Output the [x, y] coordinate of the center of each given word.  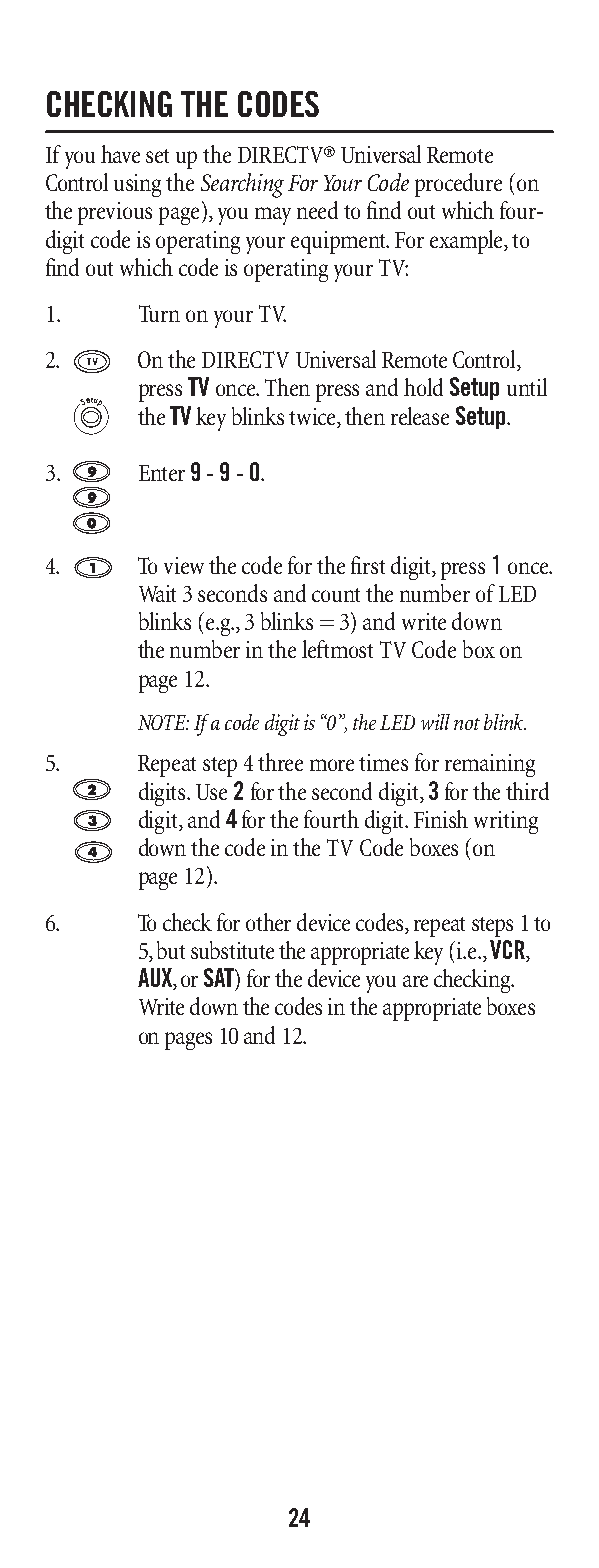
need [317, 210]
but [171, 950]
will [435, 722]
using [137, 185]
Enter [162, 473]
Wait [157, 593]
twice [314, 417]
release [420, 416]
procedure [458, 185]
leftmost [337, 649]
